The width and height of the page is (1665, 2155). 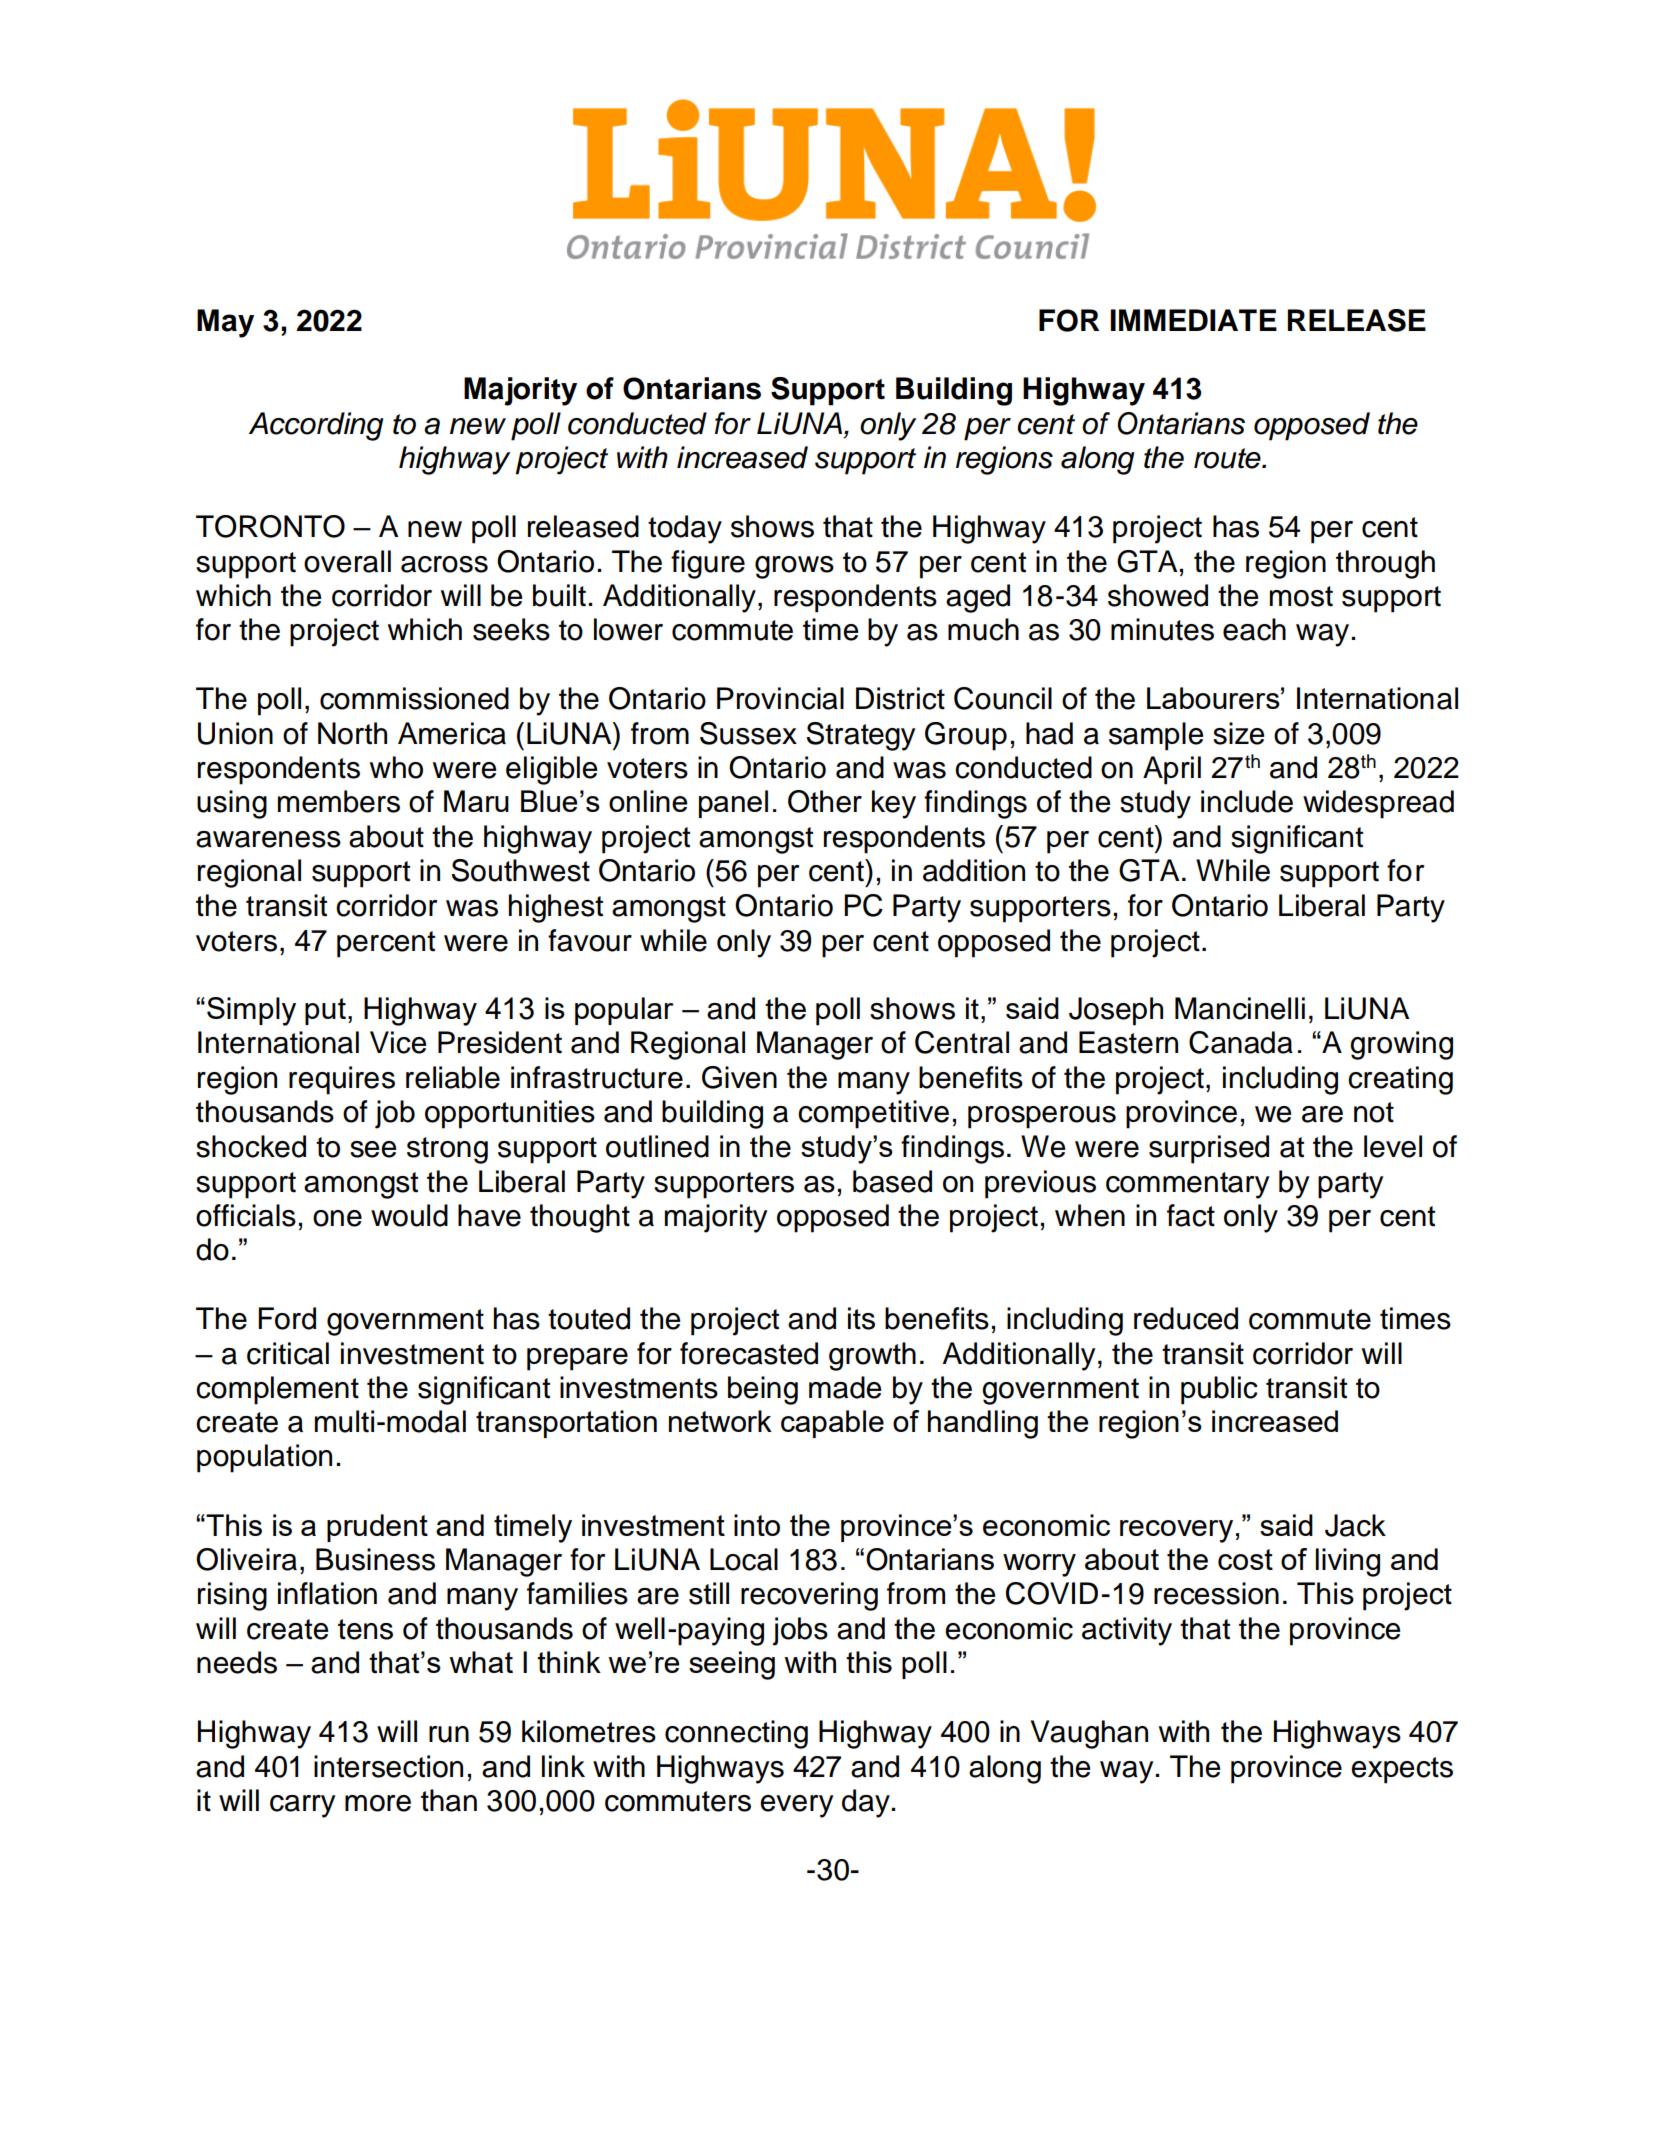 What do you see at coordinates (1193, 320) in the page?
I see `IMMEDIATE` at bounding box center [1193, 320].
